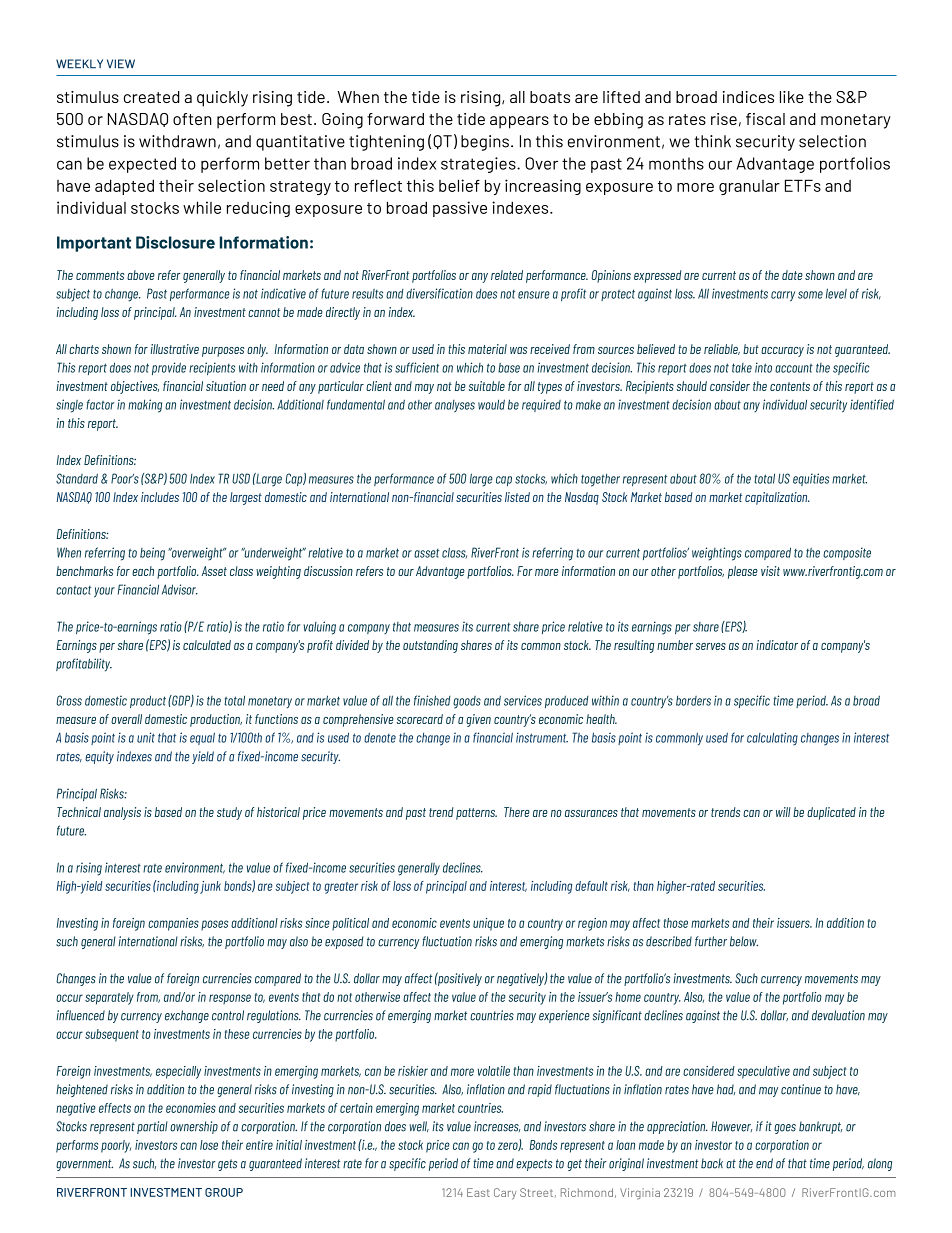 This screenshot has width=952, height=1233. What do you see at coordinates (209, 1145) in the screenshot?
I see `lose` at bounding box center [209, 1145].
